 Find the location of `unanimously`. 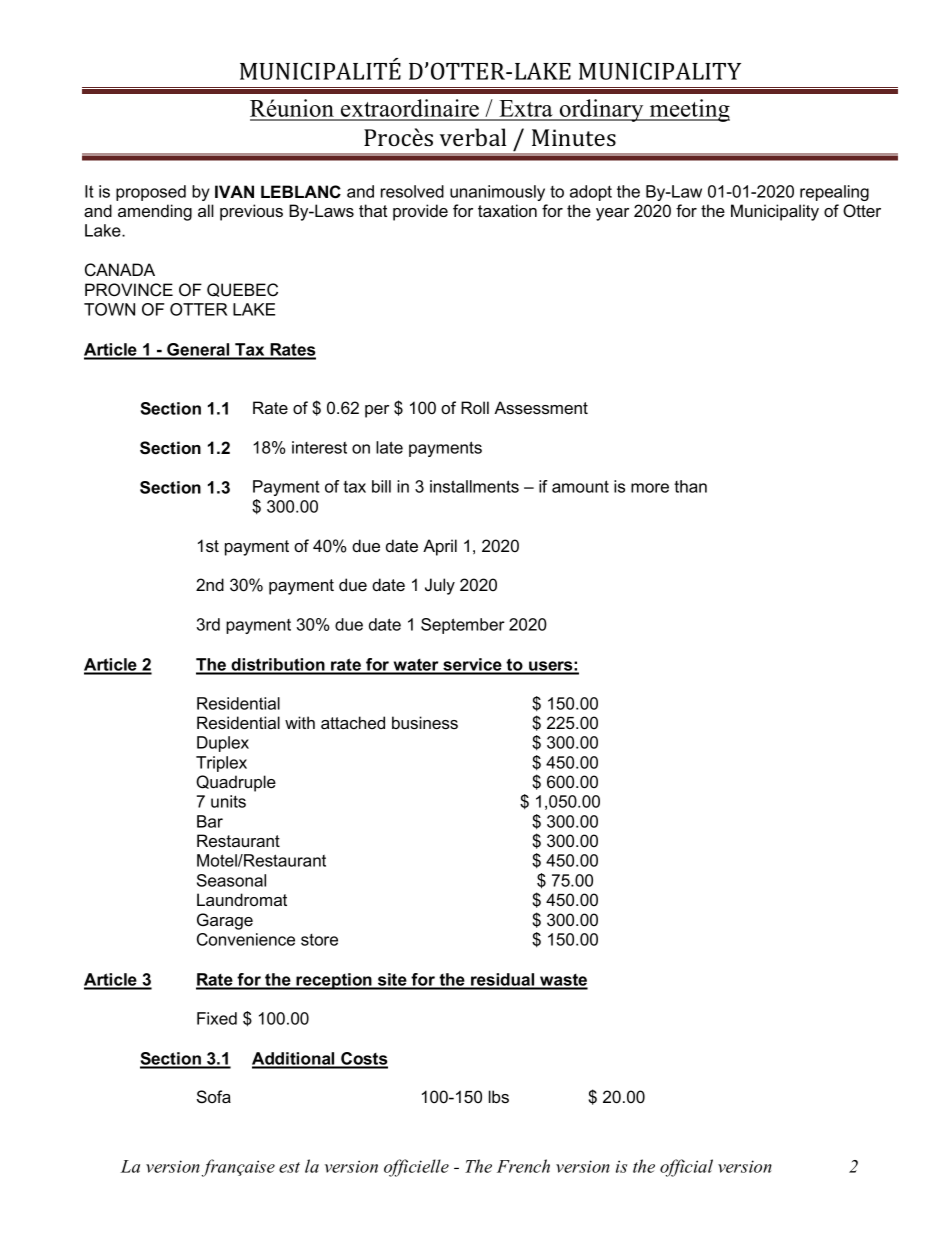

unanimously is located at coordinates (497, 193).
